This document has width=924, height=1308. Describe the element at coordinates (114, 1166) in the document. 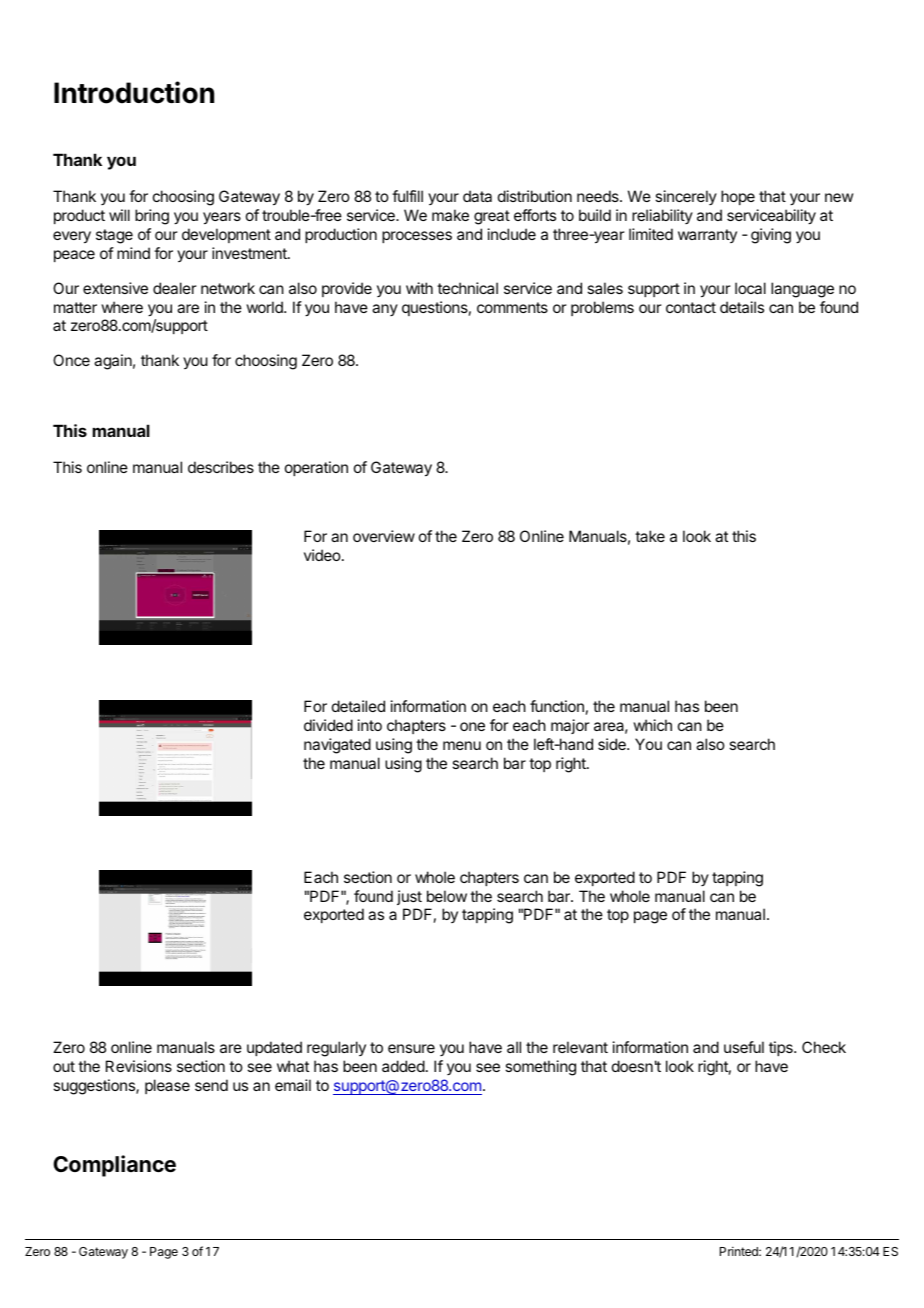

I see `Compliance` at that location.
